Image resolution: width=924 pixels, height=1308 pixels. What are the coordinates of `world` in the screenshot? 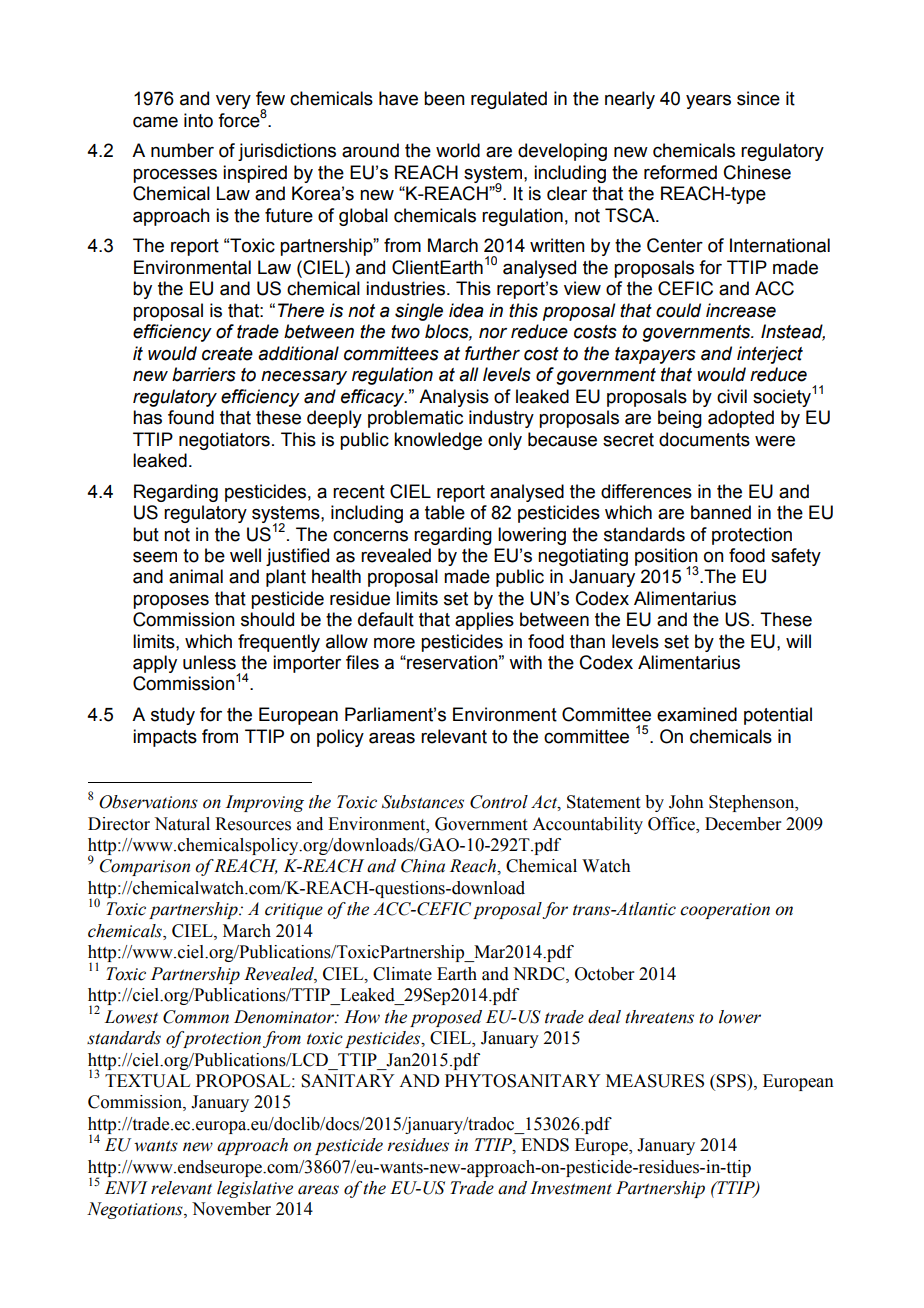 It's located at (458, 150).
